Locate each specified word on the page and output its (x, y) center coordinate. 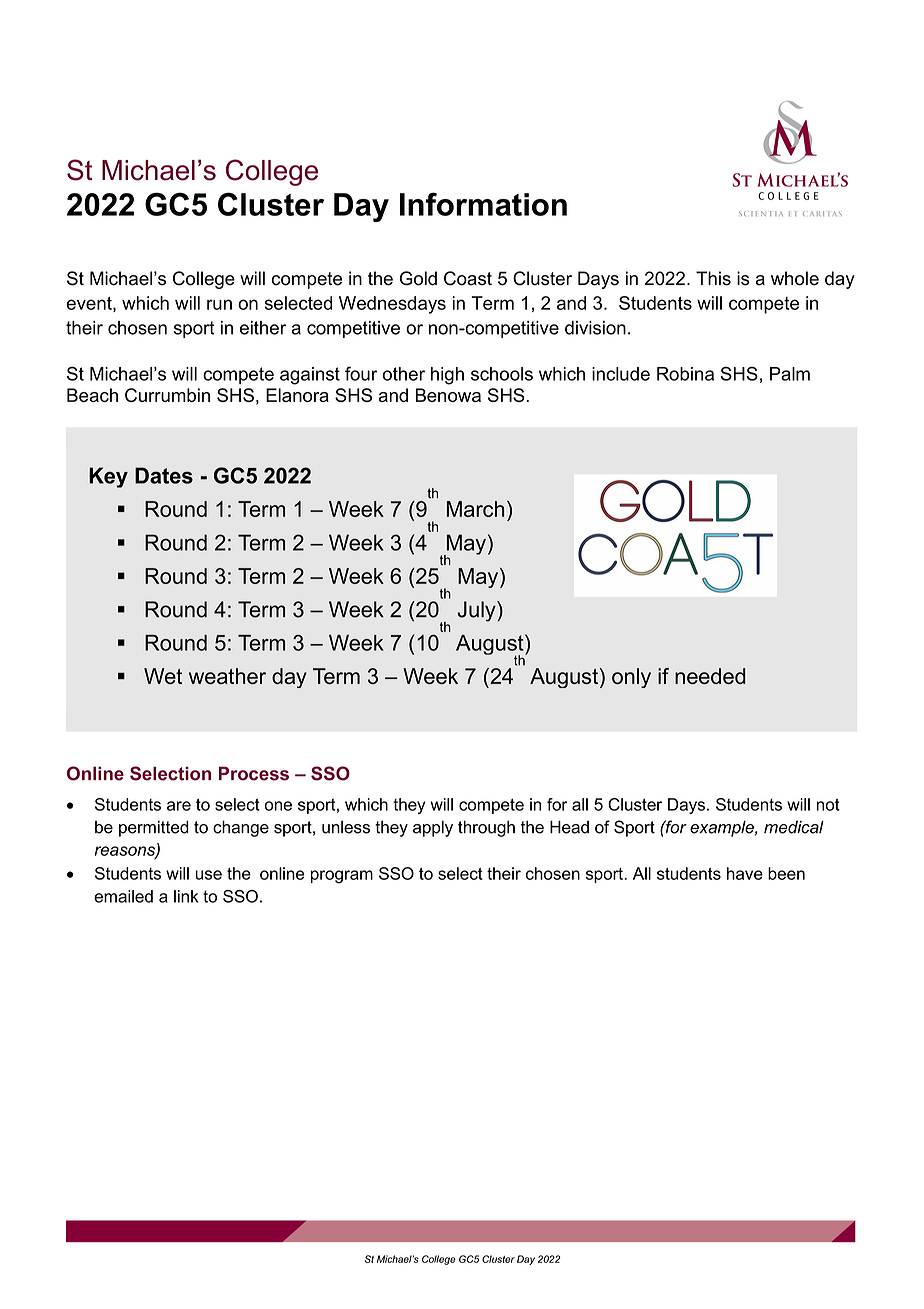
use (208, 875)
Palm (790, 374)
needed (710, 676)
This (713, 278)
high (447, 376)
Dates (164, 475)
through (486, 828)
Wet (163, 676)
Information (483, 204)
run (219, 304)
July (477, 611)
